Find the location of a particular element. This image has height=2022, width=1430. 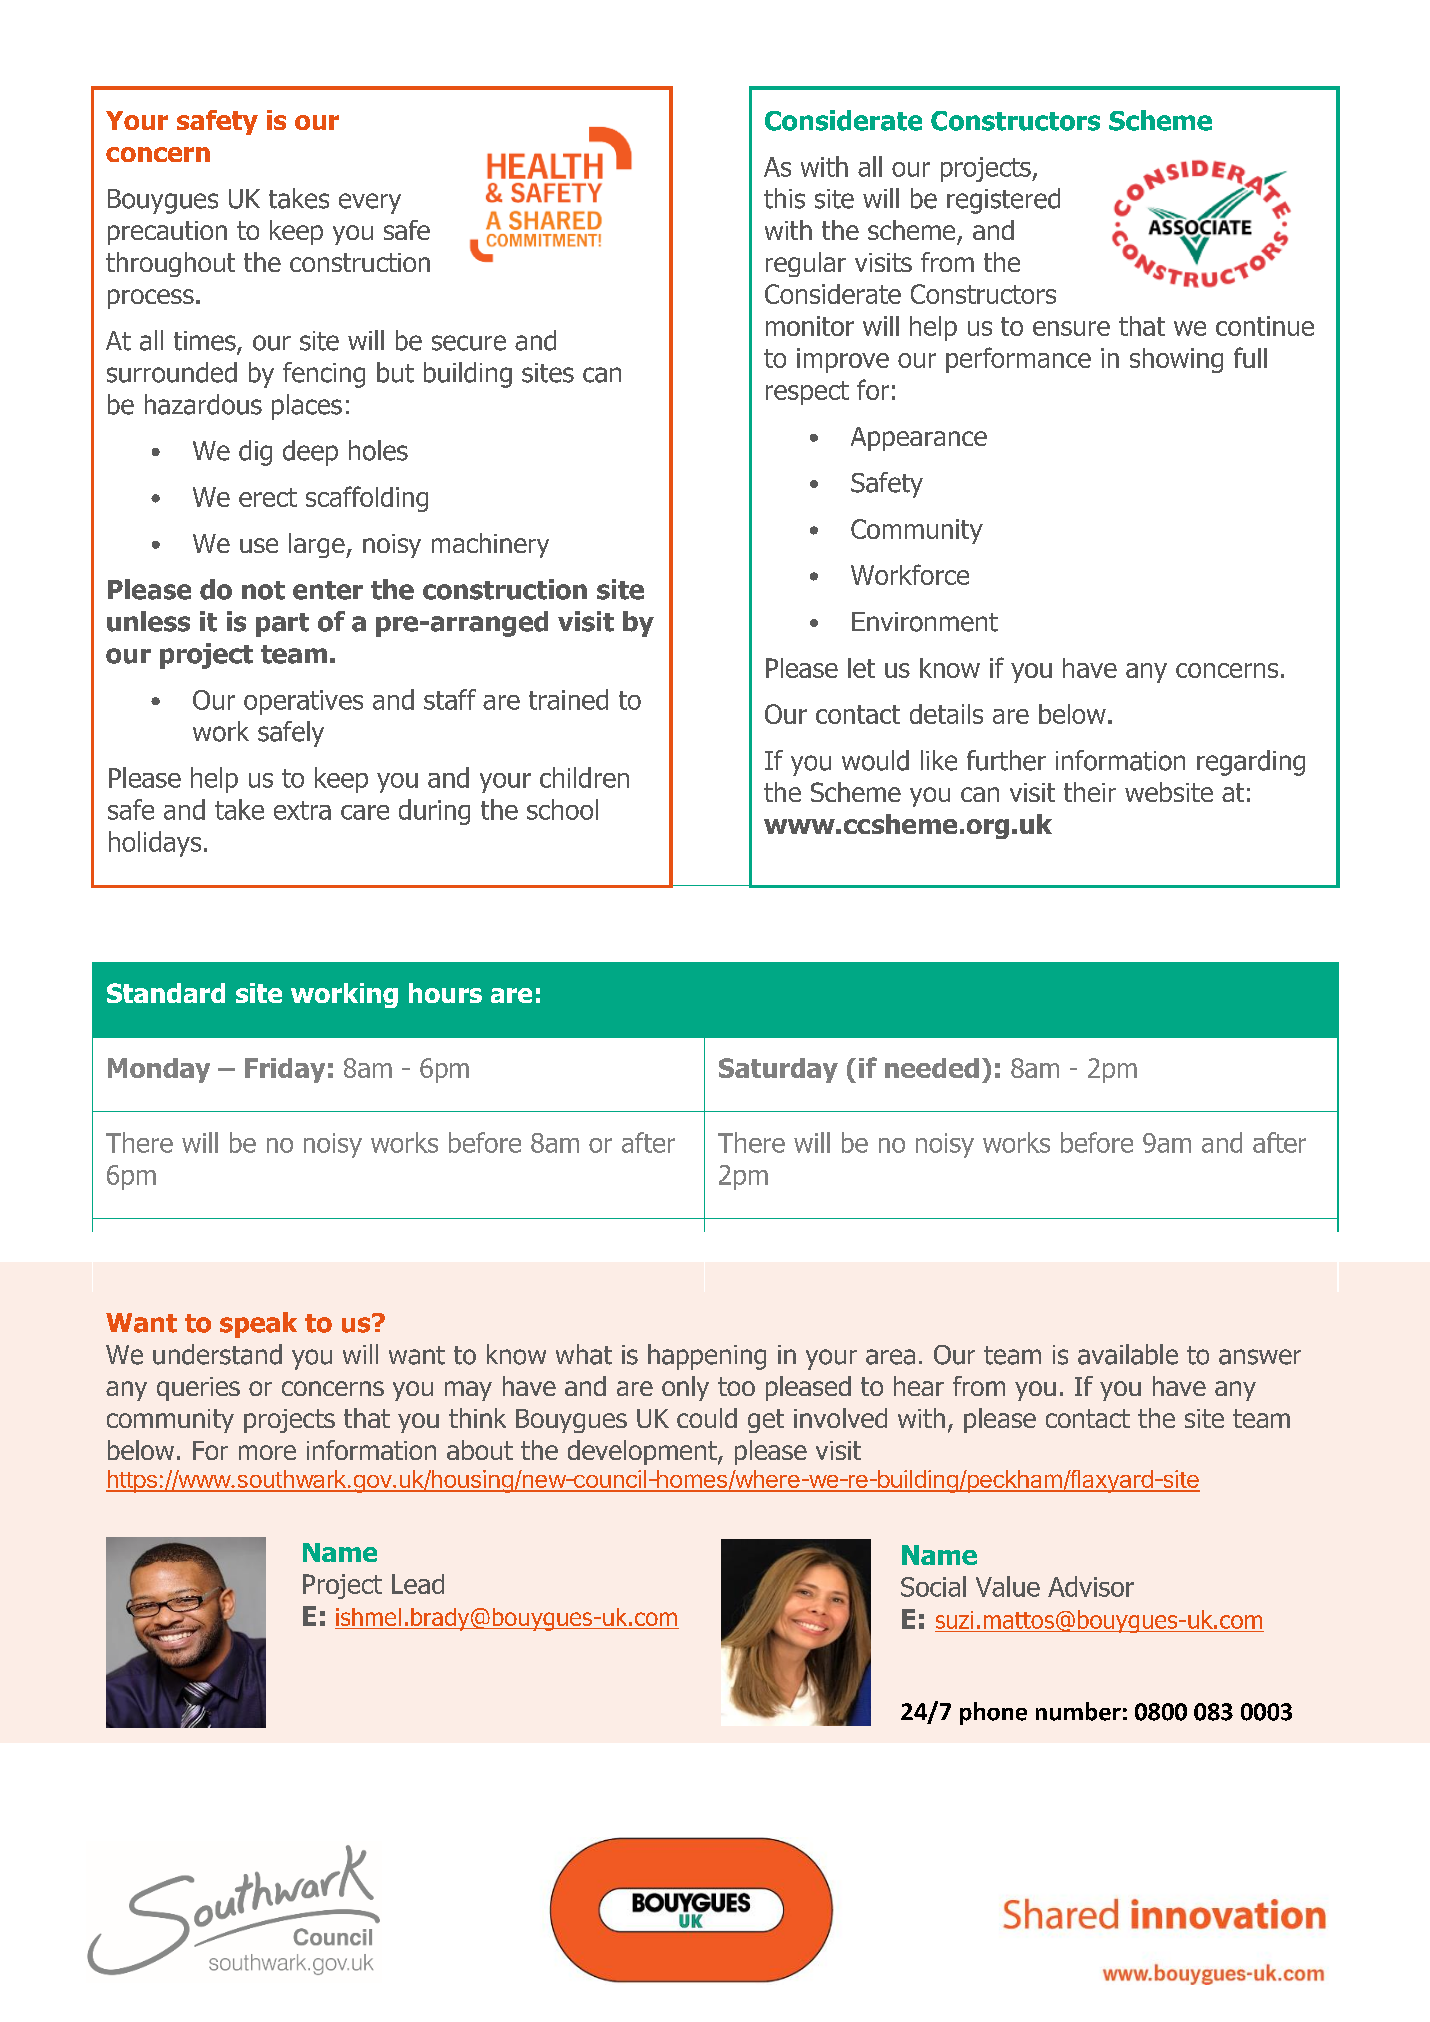

Social is located at coordinates (933, 1586).
